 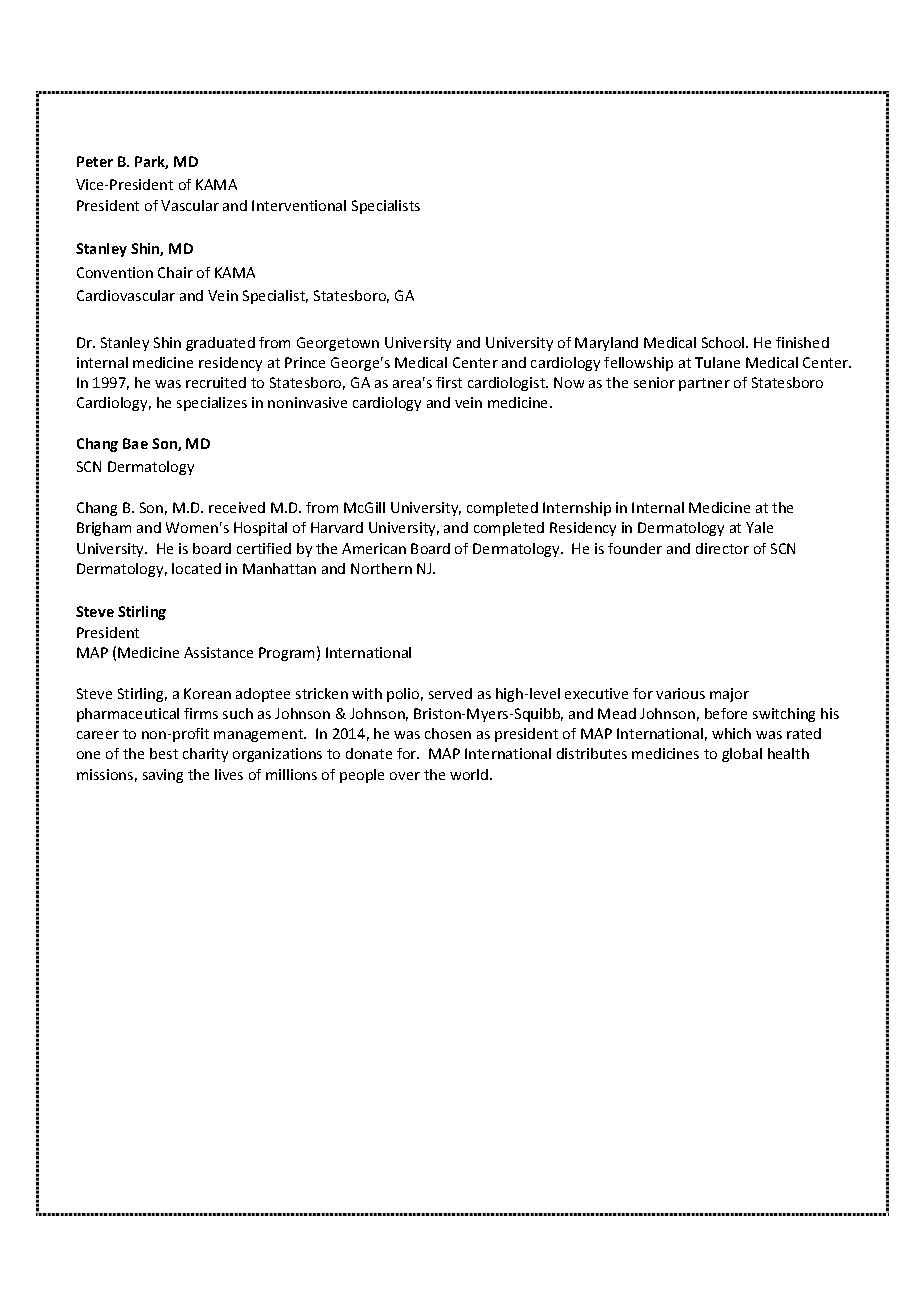 I want to click on Northern, so click(x=381, y=568).
